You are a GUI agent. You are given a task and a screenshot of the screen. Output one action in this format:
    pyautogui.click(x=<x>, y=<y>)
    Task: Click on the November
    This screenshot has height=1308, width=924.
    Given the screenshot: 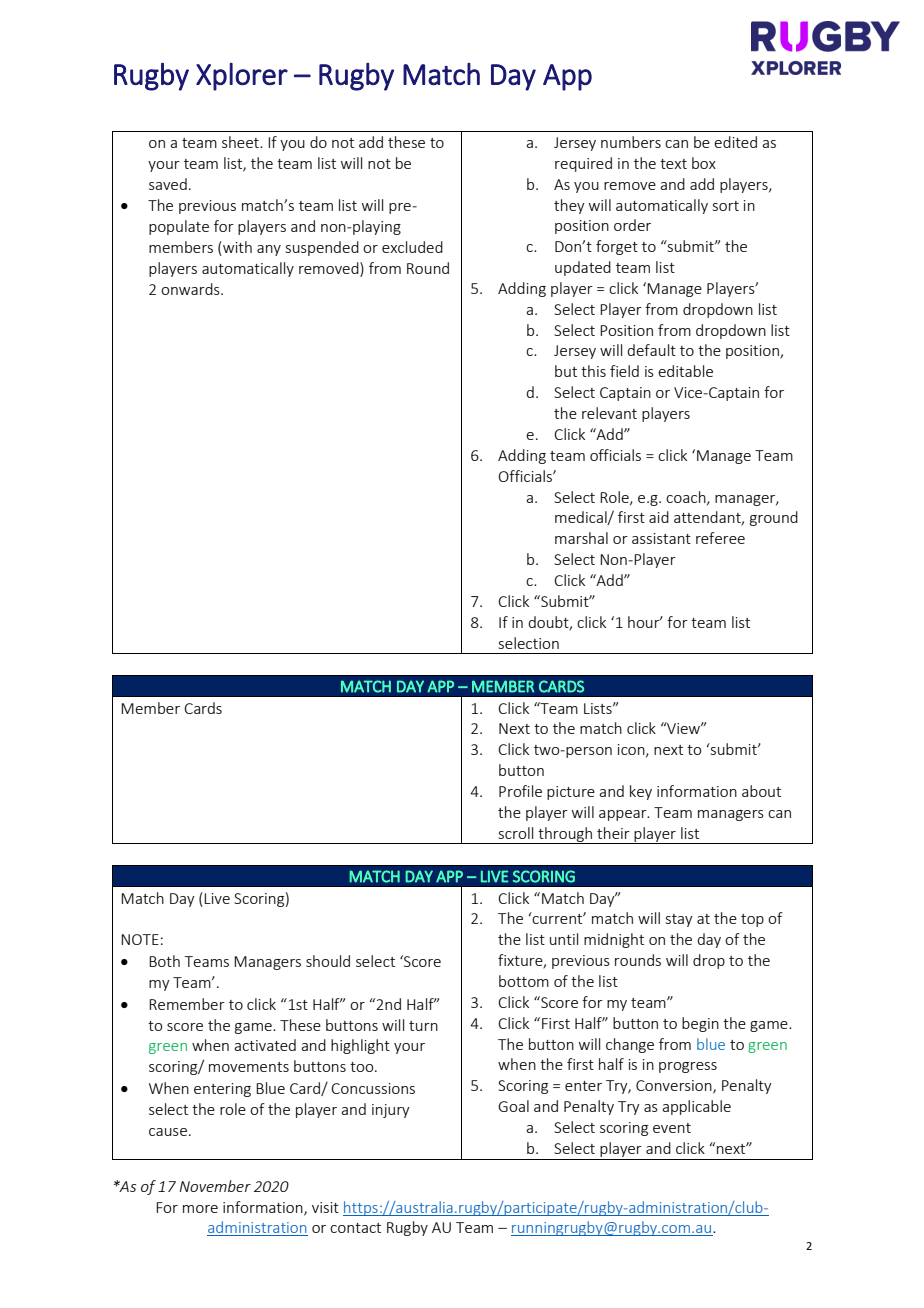 What is the action you would take?
    pyautogui.click(x=215, y=1186)
